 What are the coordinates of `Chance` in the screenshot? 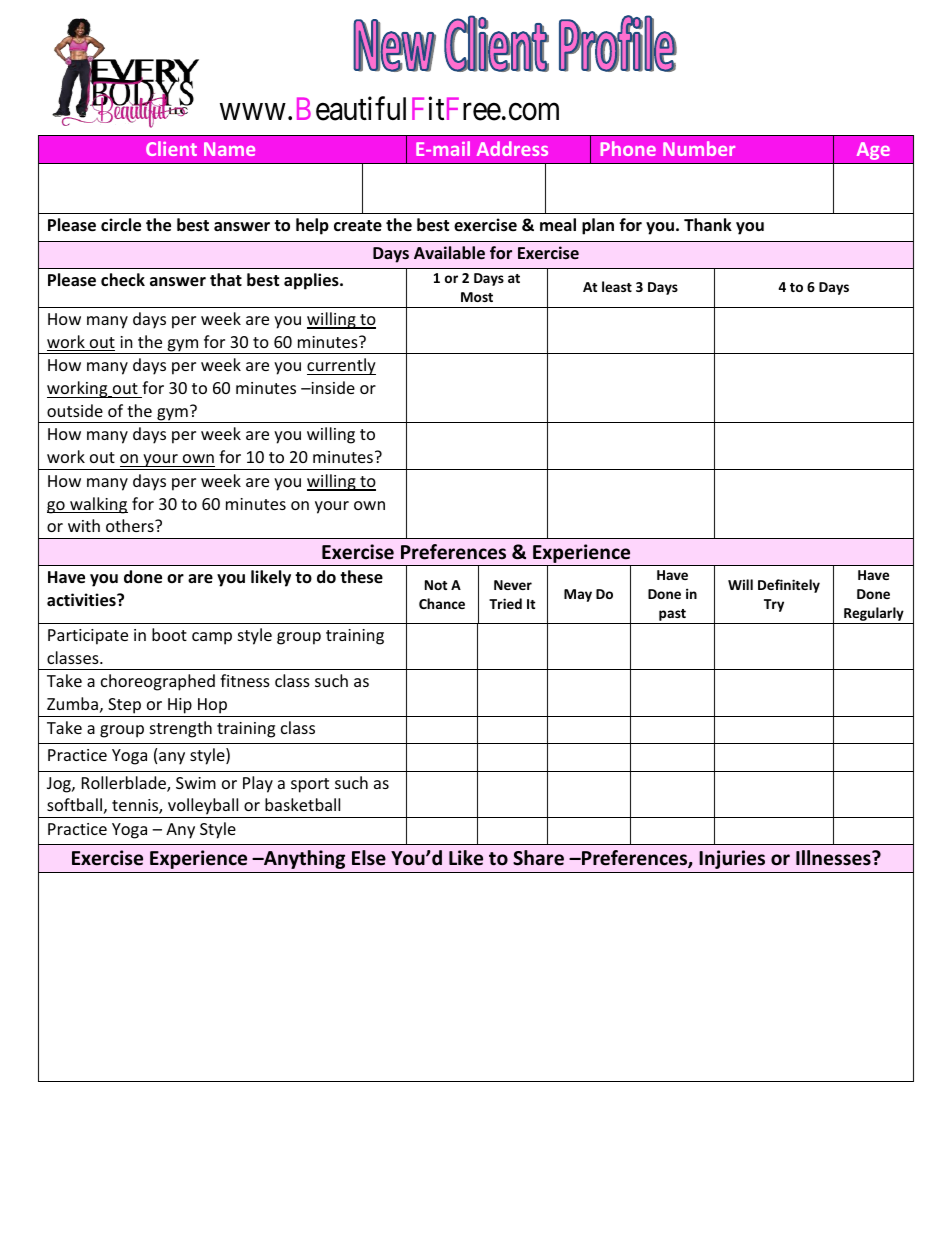 It's located at (442, 603).
